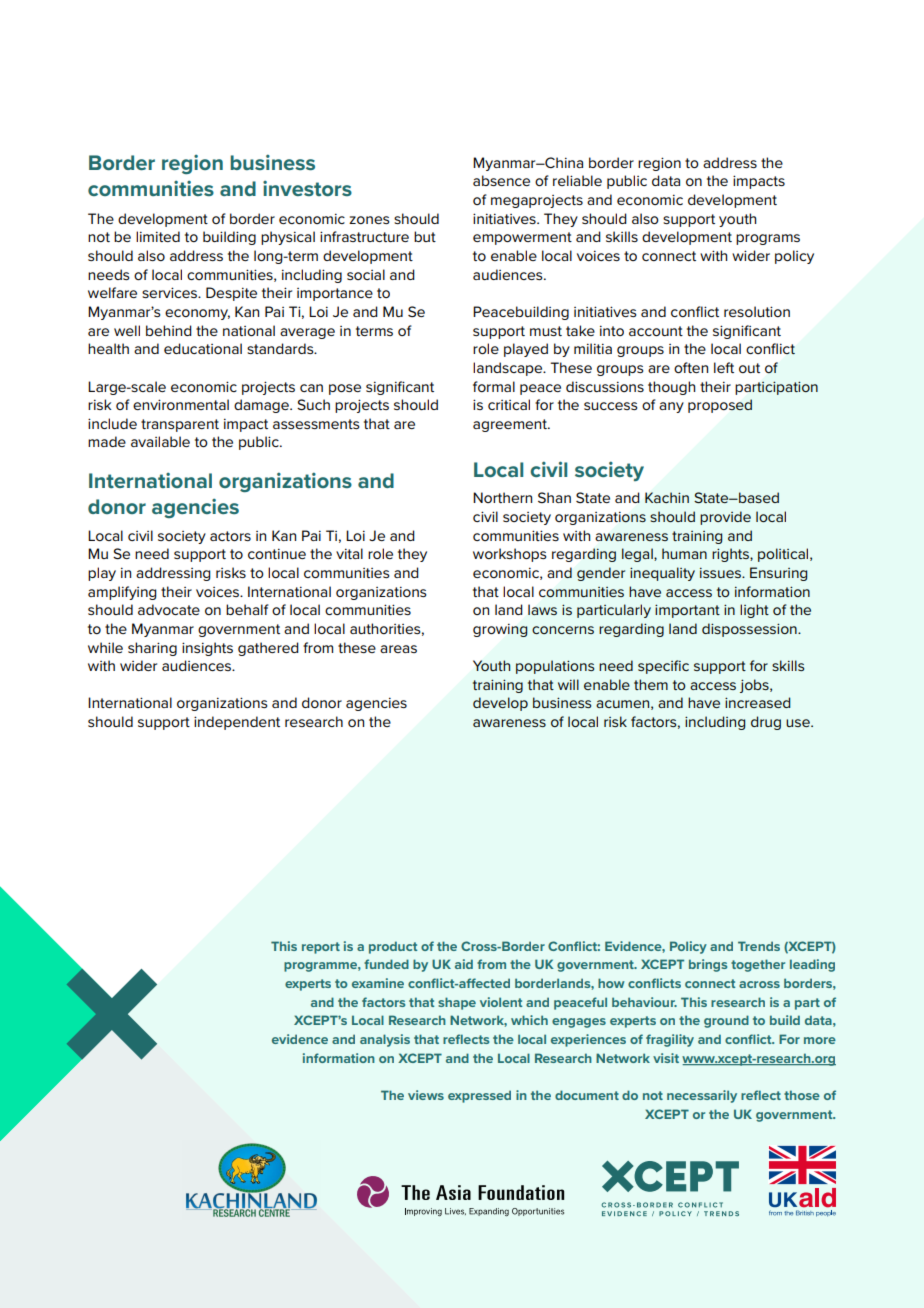 The height and width of the screenshot is (1308, 924). Describe the element at coordinates (766, 723) in the screenshot. I see `drug` at that location.
